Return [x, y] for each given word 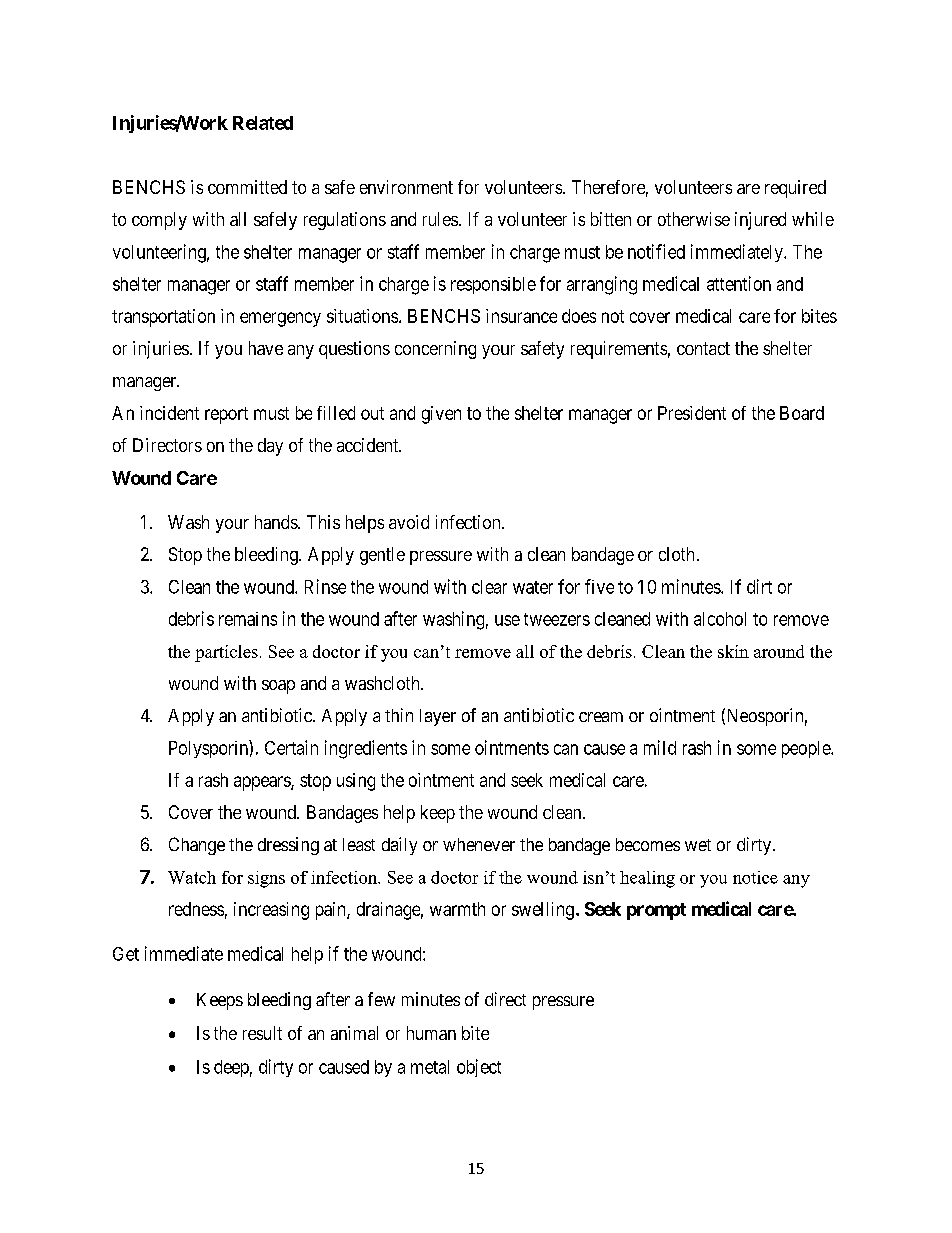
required [795, 189]
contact [703, 348]
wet [698, 845]
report [226, 415]
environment [406, 187]
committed [247, 187]
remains [248, 619]
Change [197, 846]
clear [489, 587]
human [431, 1033]
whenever [479, 844]
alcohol [720, 619]
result [262, 1033]
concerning [435, 350]
